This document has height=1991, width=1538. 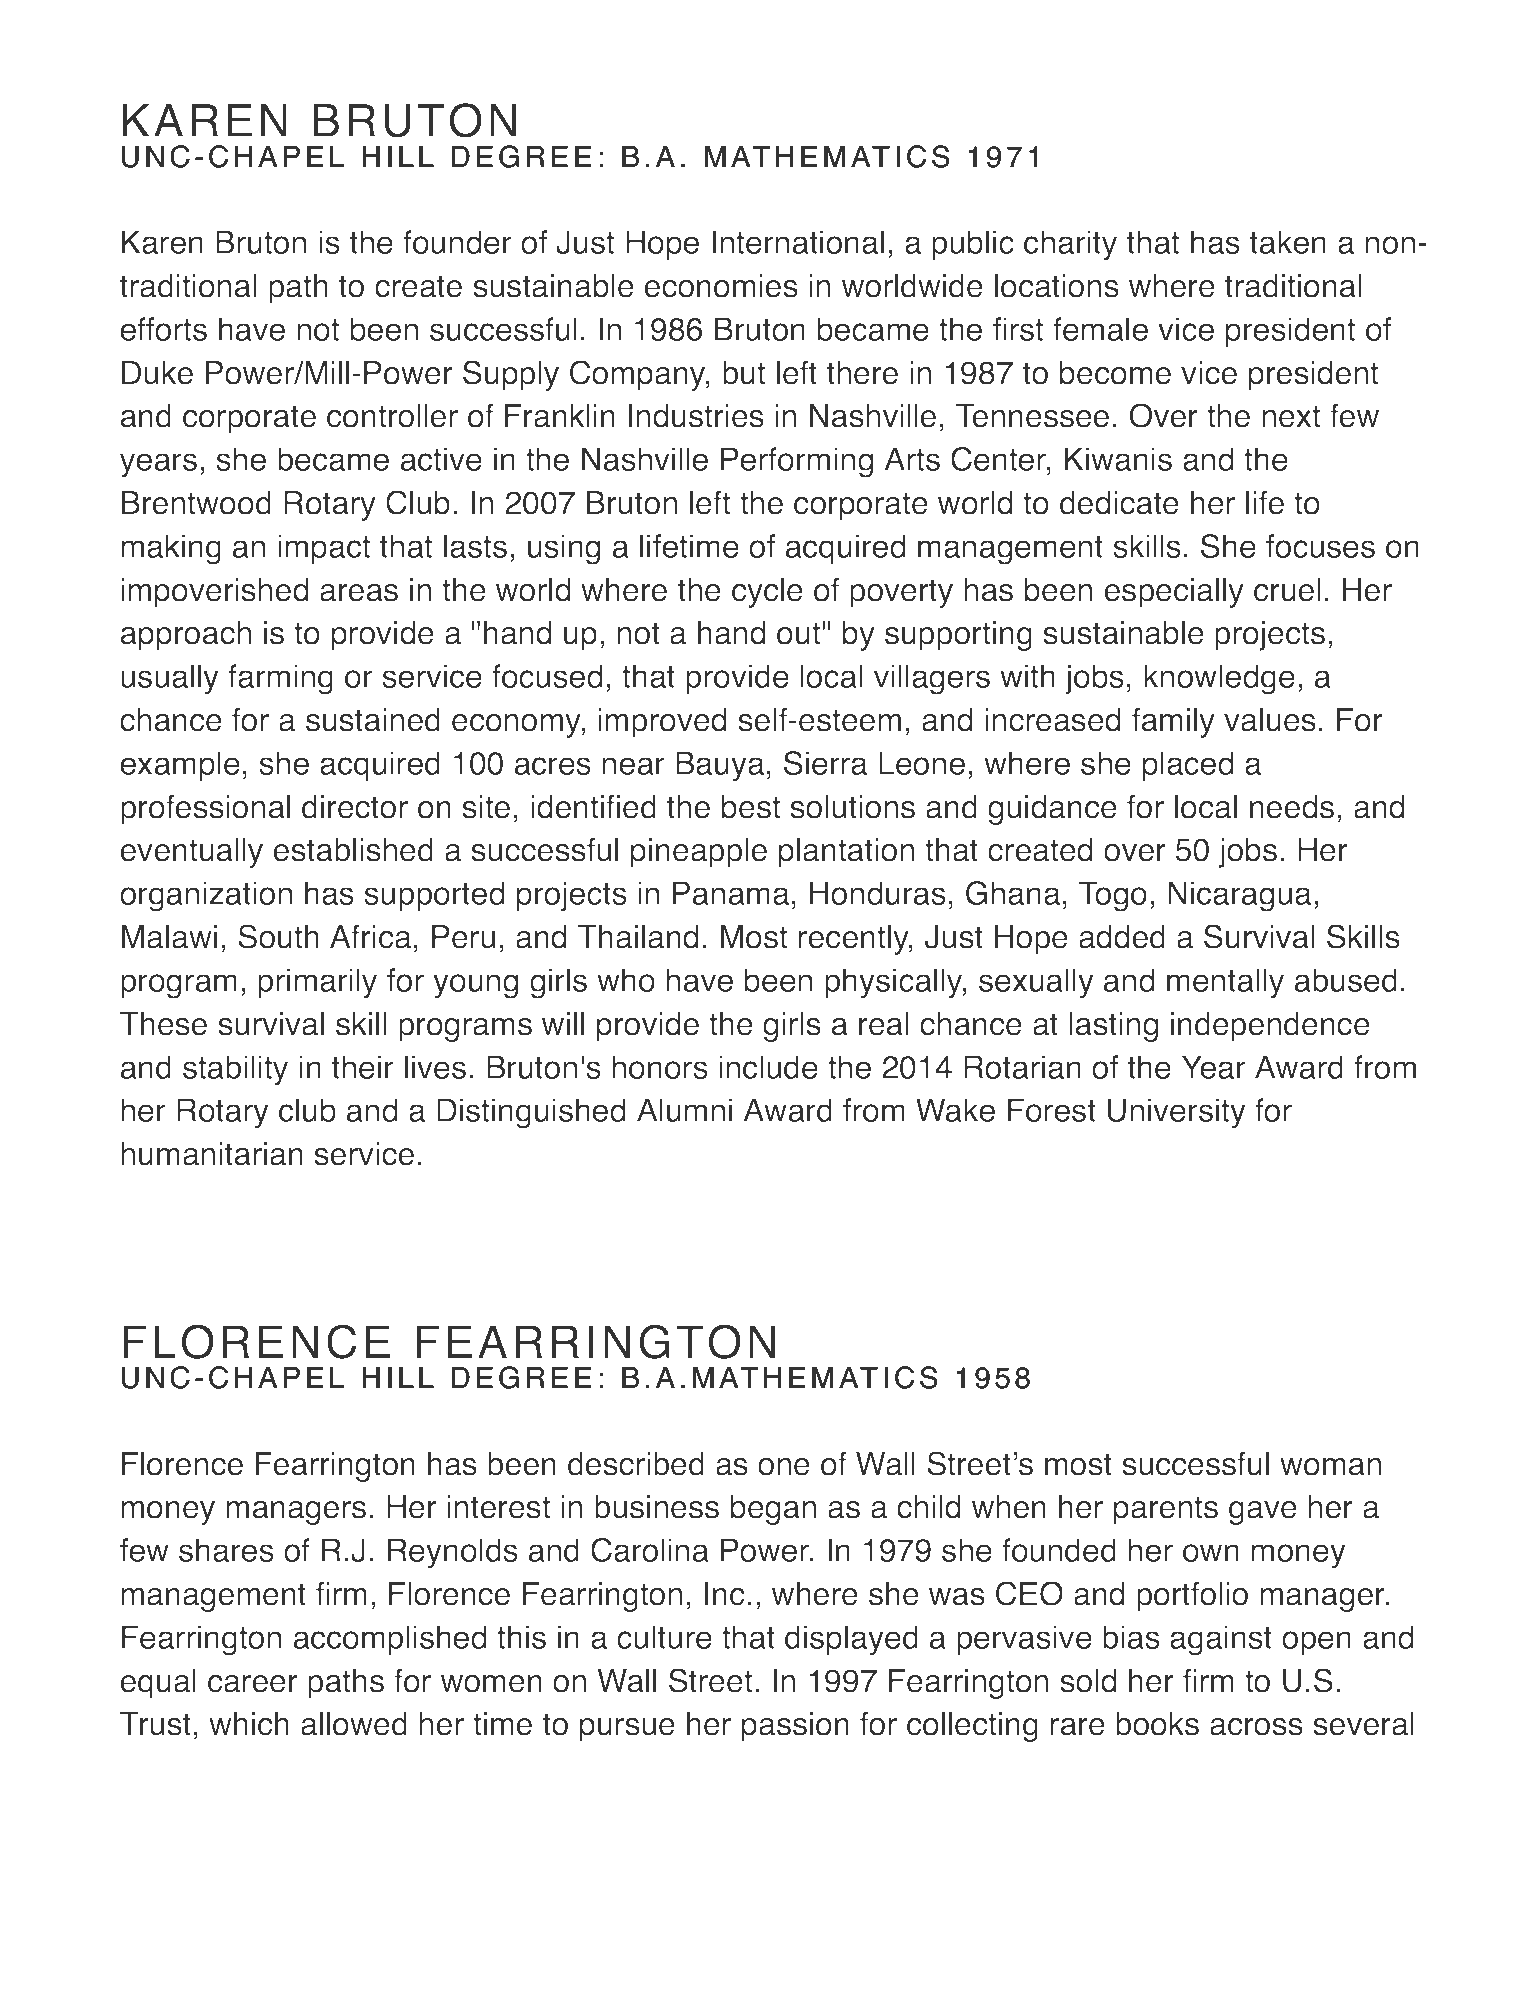 I want to click on sustained, so click(x=373, y=720).
